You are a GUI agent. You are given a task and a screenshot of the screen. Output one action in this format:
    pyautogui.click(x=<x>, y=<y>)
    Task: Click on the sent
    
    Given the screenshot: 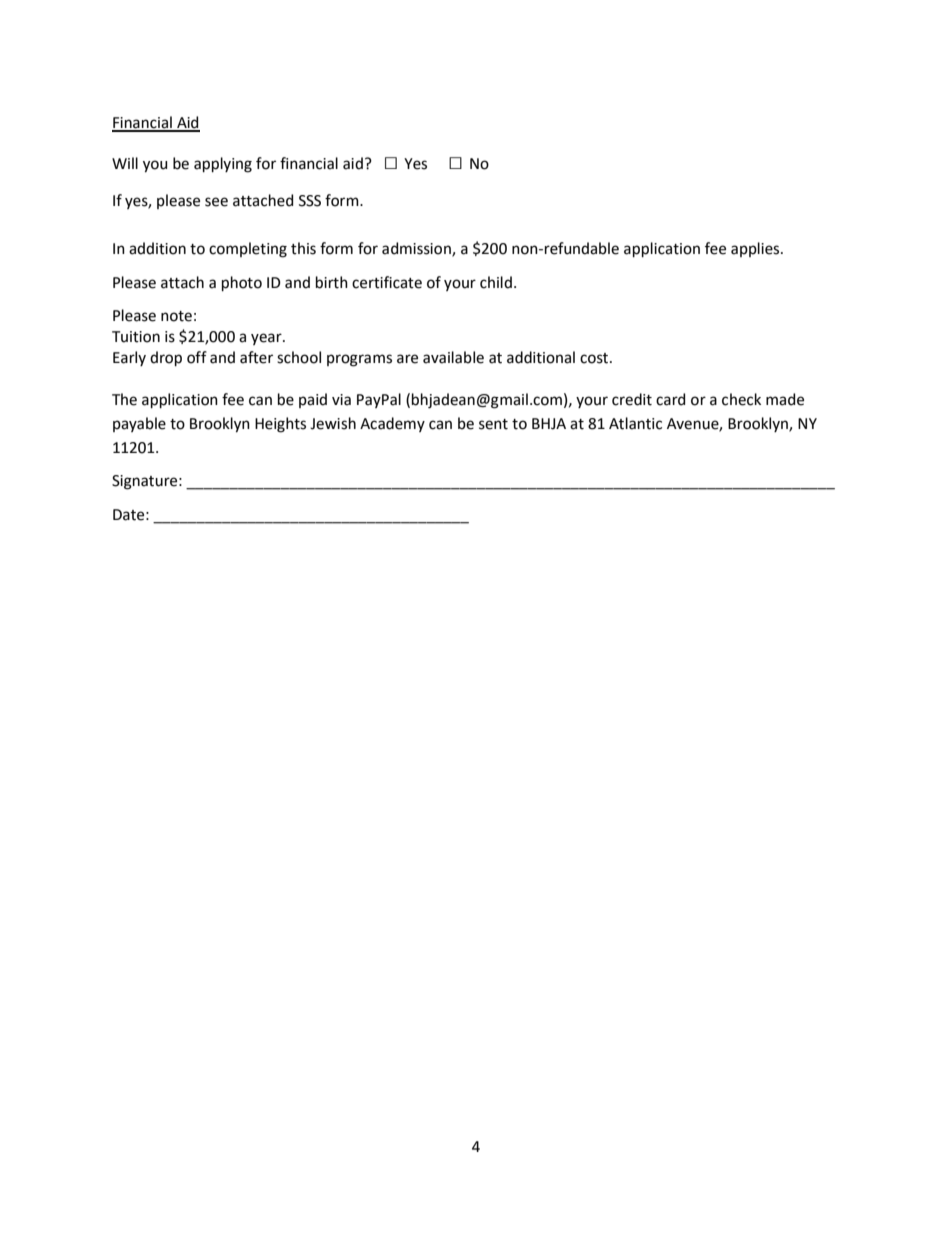 What is the action you would take?
    pyautogui.click(x=493, y=424)
